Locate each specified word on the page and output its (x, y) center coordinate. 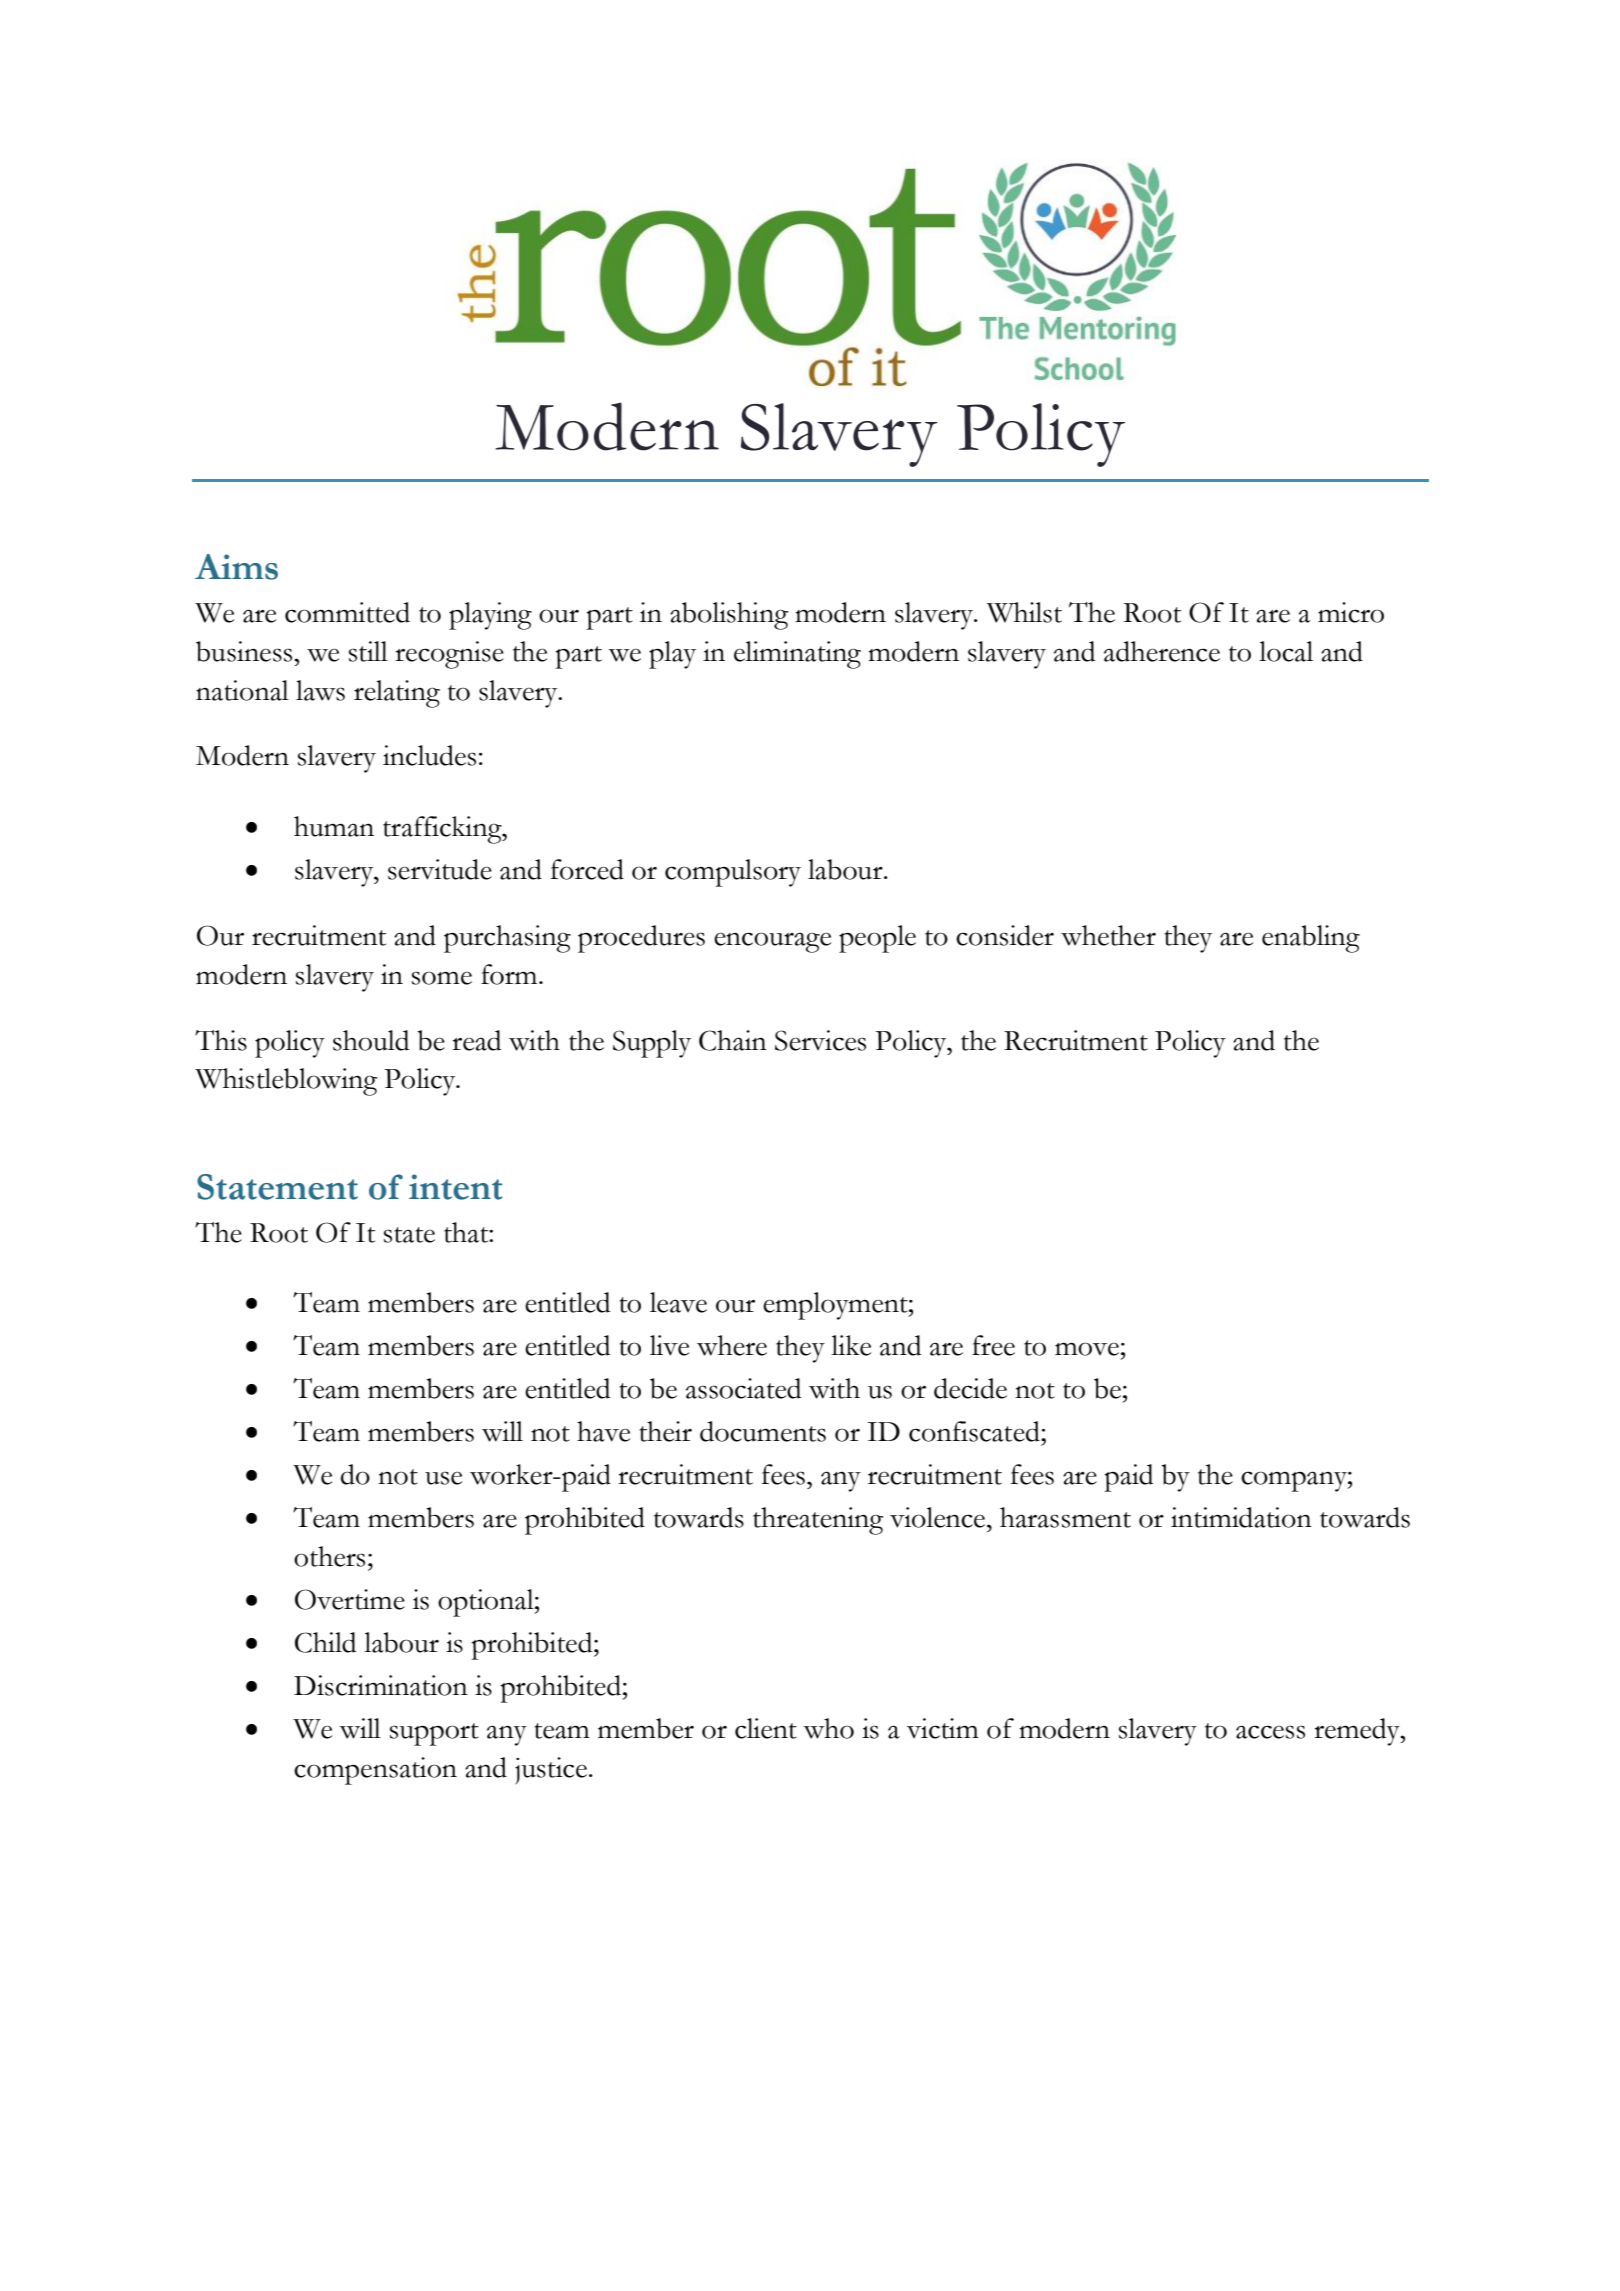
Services (820, 1040)
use (443, 1478)
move (1087, 1349)
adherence (1162, 651)
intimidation (1241, 1517)
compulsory (733, 873)
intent (456, 1187)
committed (347, 612)
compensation (375, 1771)
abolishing (729, 616)
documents (763, 1431)
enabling (1311, 939)
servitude (440, 869)
